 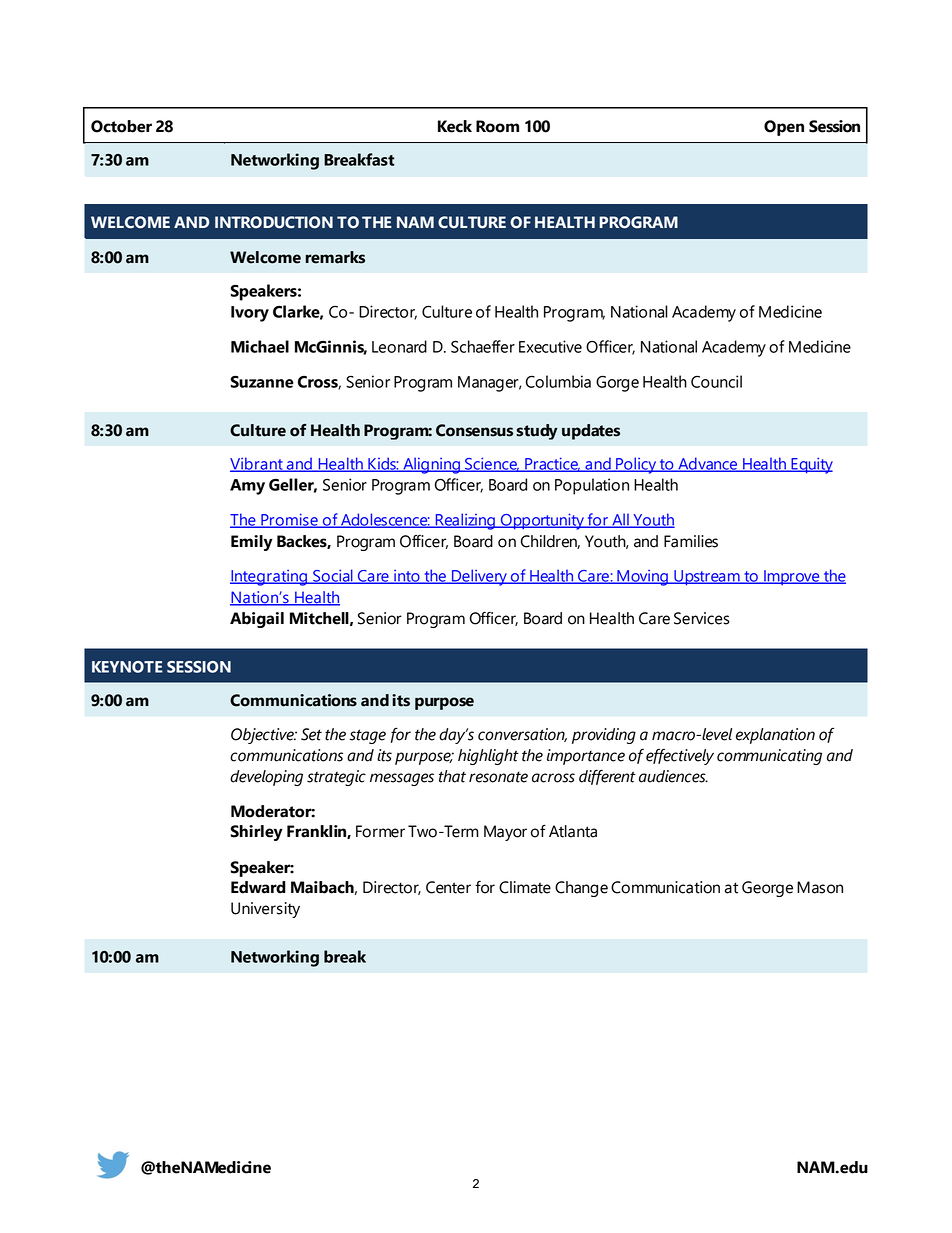 I want to click on Open, so click(x=784, y=128).
